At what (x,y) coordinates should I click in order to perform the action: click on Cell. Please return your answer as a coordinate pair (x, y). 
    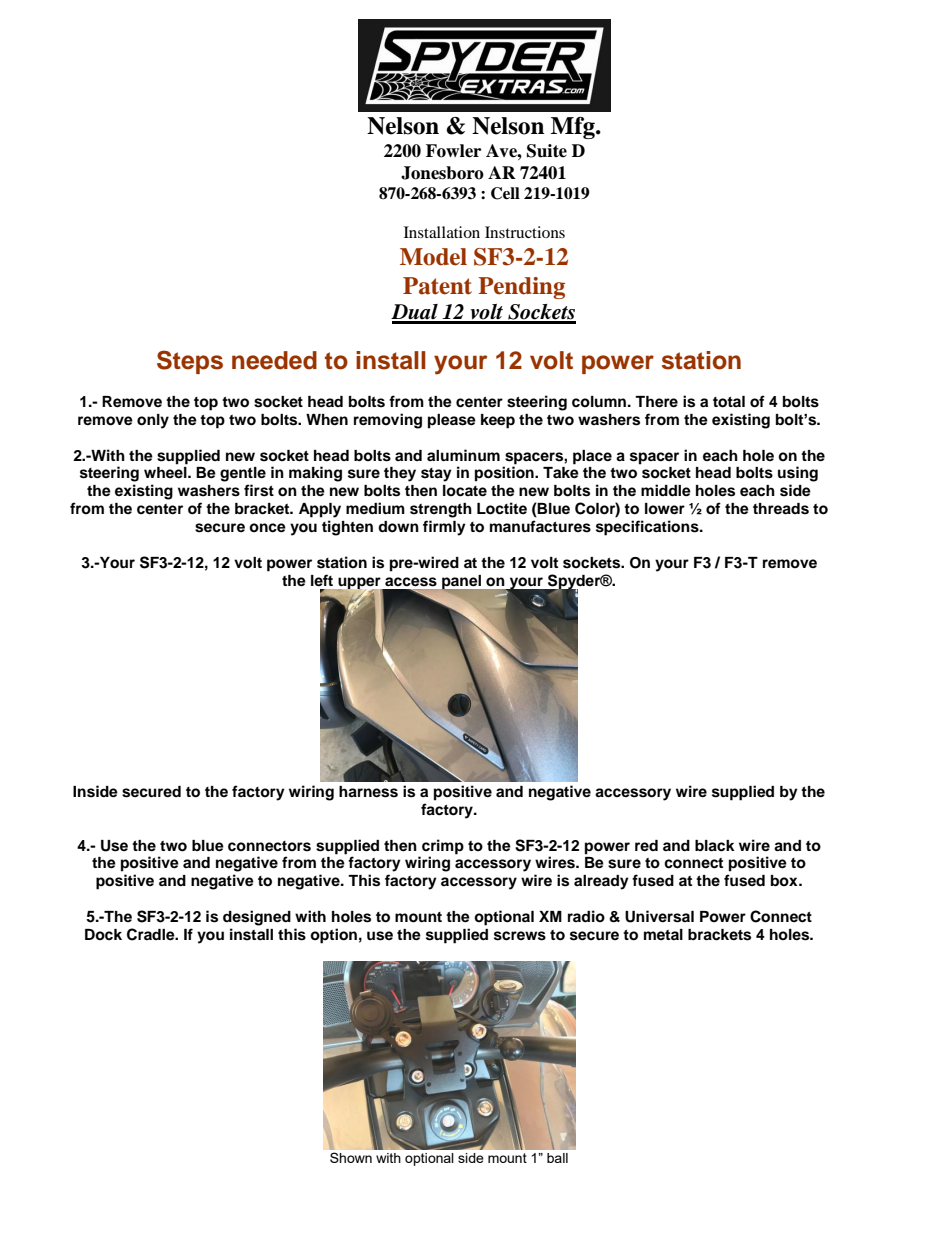
    Looking at the image, I should click on (505, 193).
